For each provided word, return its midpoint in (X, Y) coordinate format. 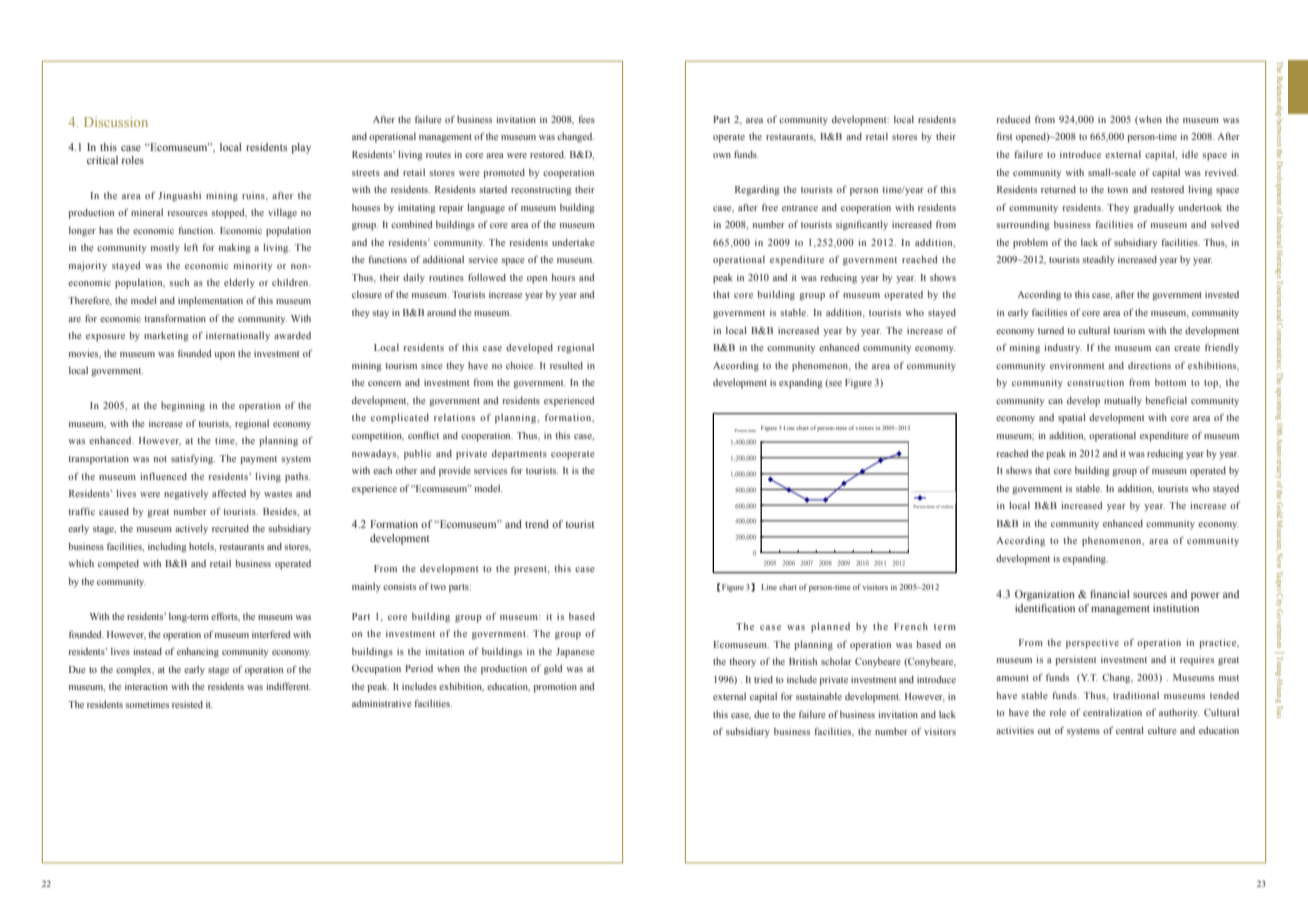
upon (225, 356)
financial (1110, 594)
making (235, 249)
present (532, 570)
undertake (573, 242)
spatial (1072, 419)
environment (1077, 365)
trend (537, 524)
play (301, 148)
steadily (1098, 260)
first (1005, 136)
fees (586, 119)
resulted (566, 365)
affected (229, 493)
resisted (187, 704)
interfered (271, 634)
